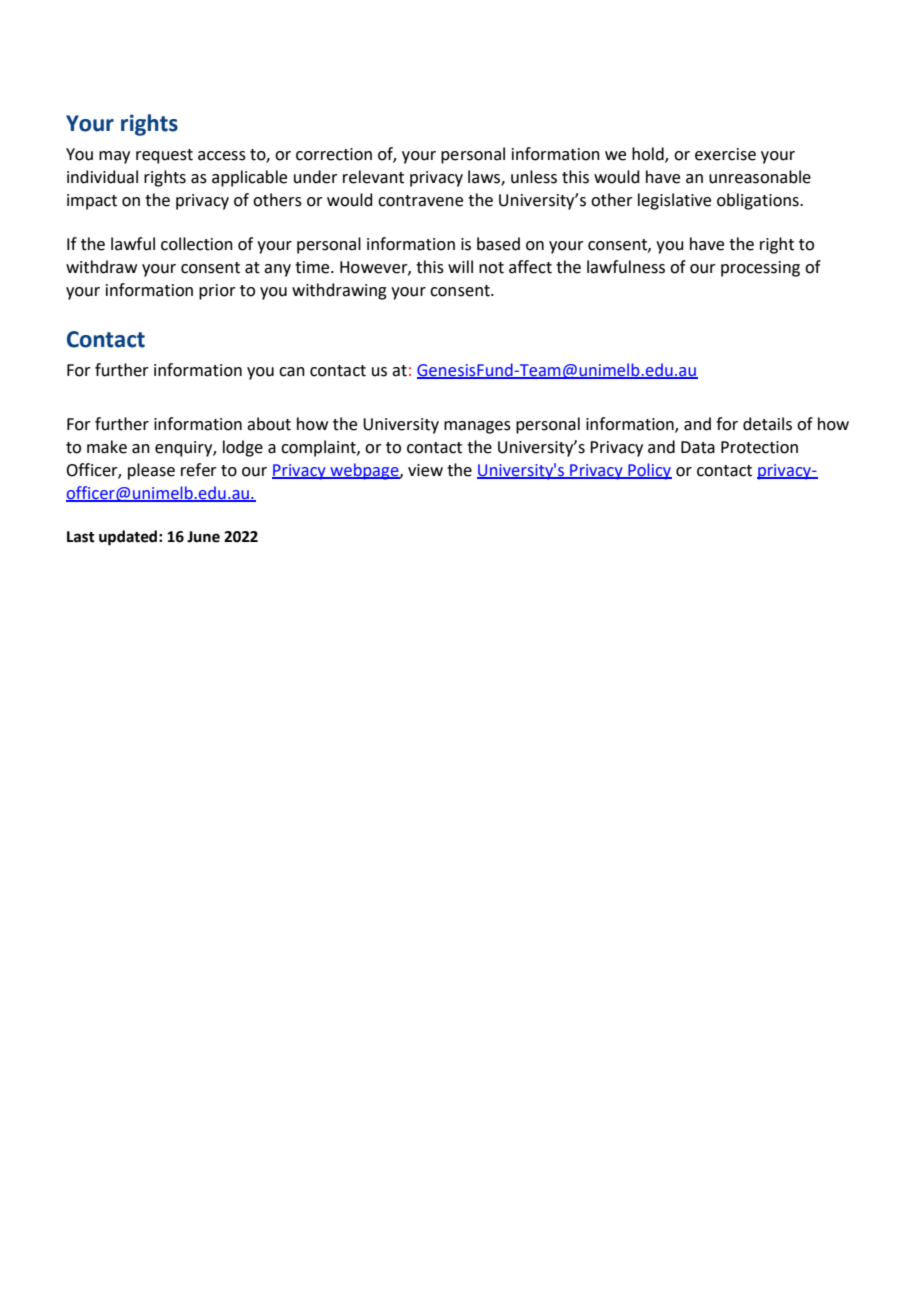  Describe the element at coordinates (477, 427) in the screenshot. I see `manages` at that location.
